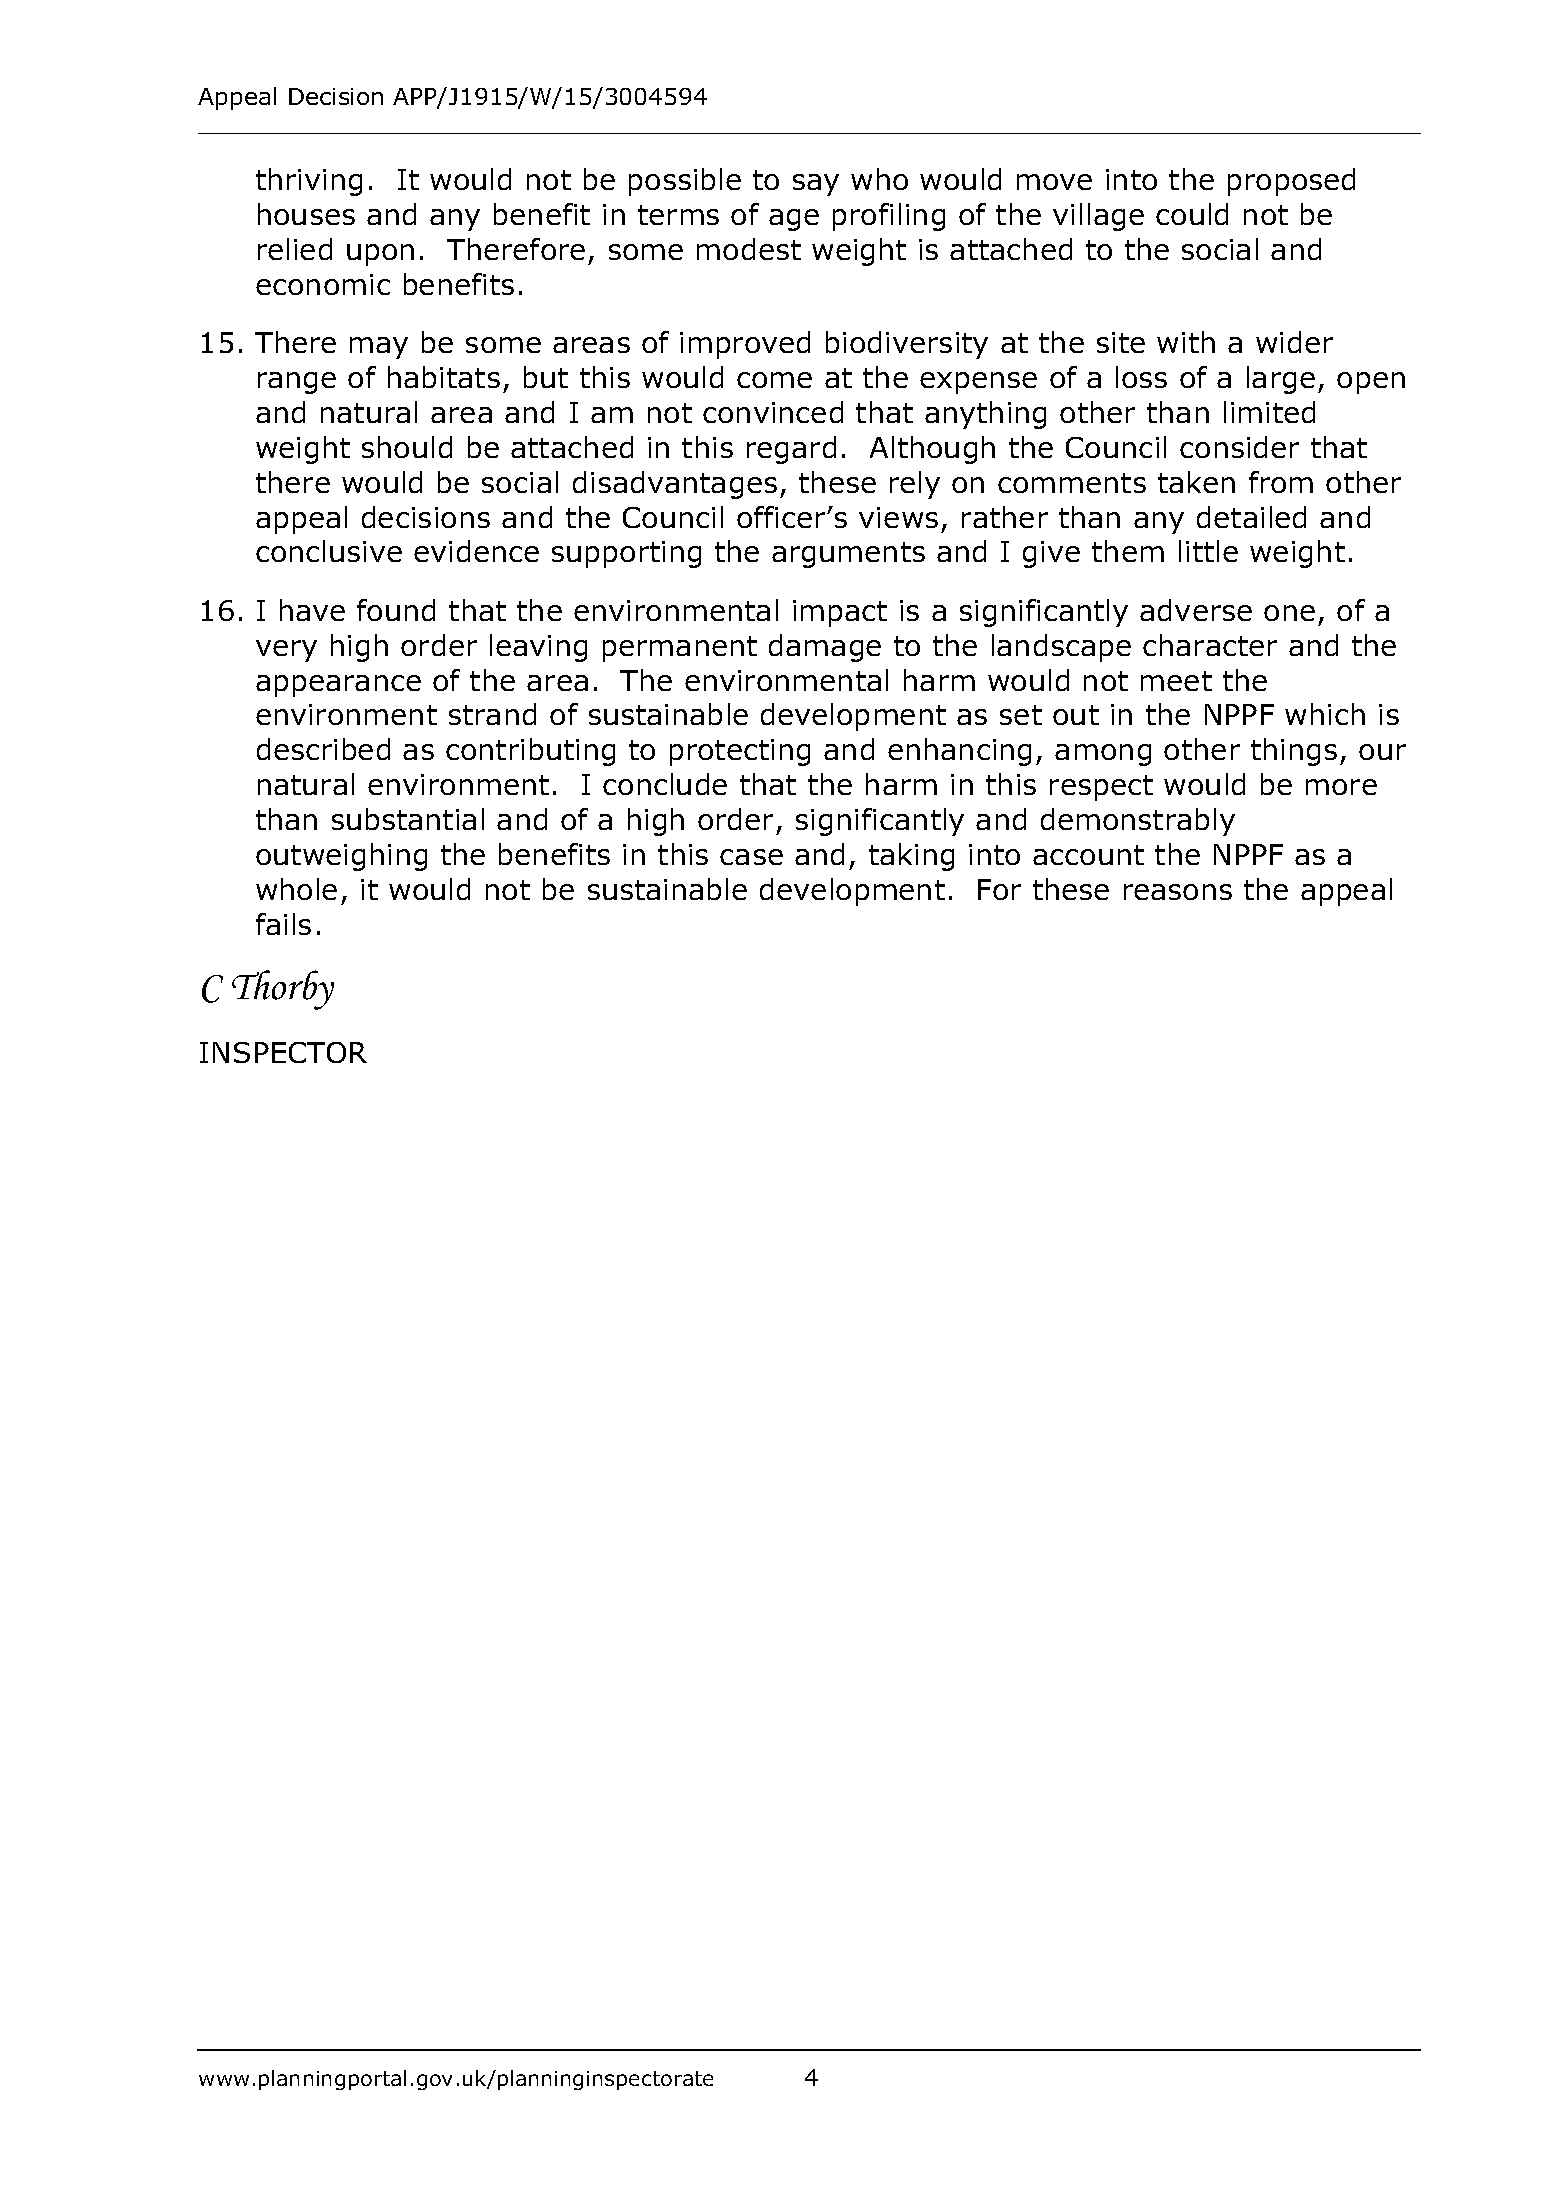  What do you see at coordinates (816, 185) in the screenshot?
I see `say` at bounding box center [816, 185].
